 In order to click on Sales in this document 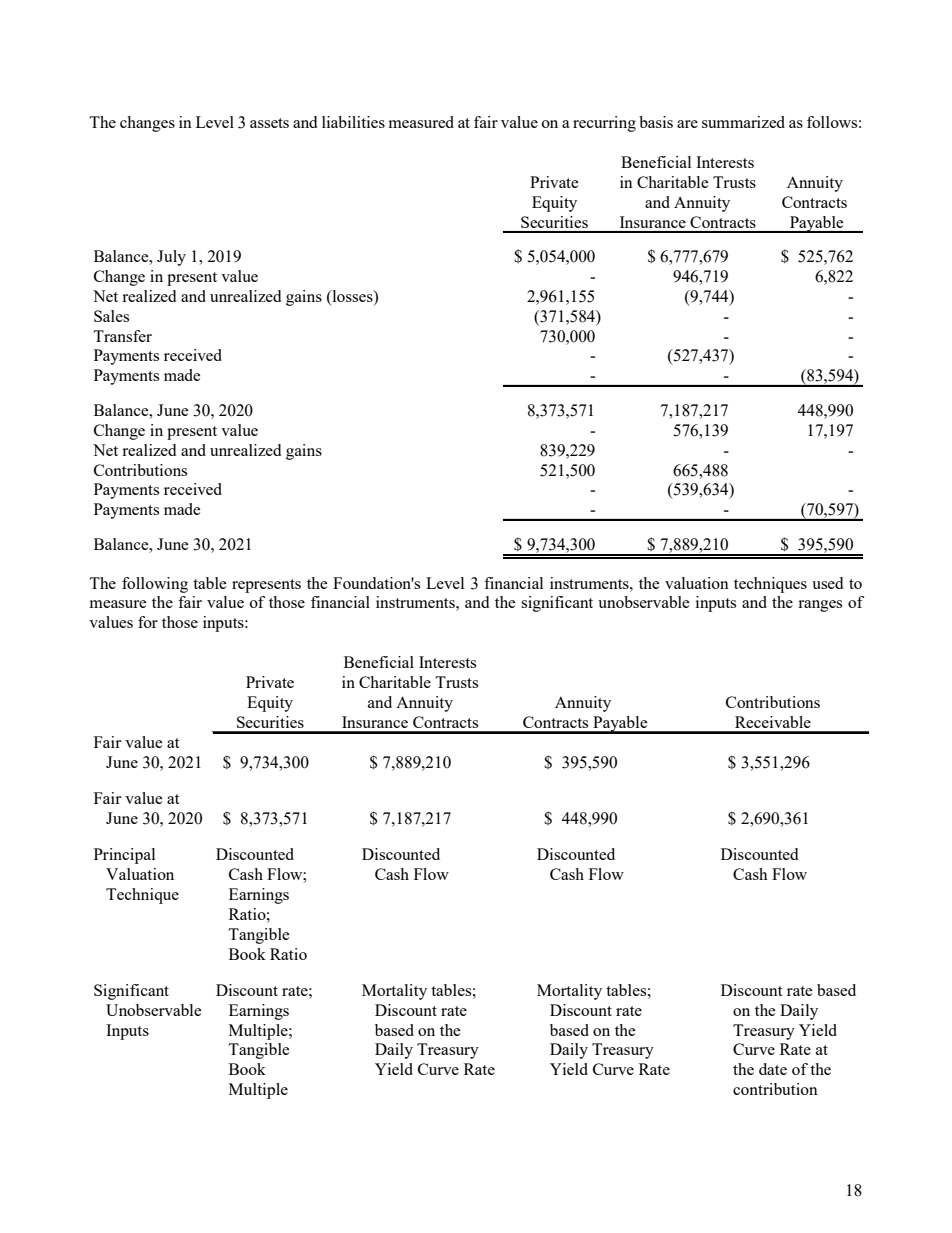, I will do `click(111, 316)`.
